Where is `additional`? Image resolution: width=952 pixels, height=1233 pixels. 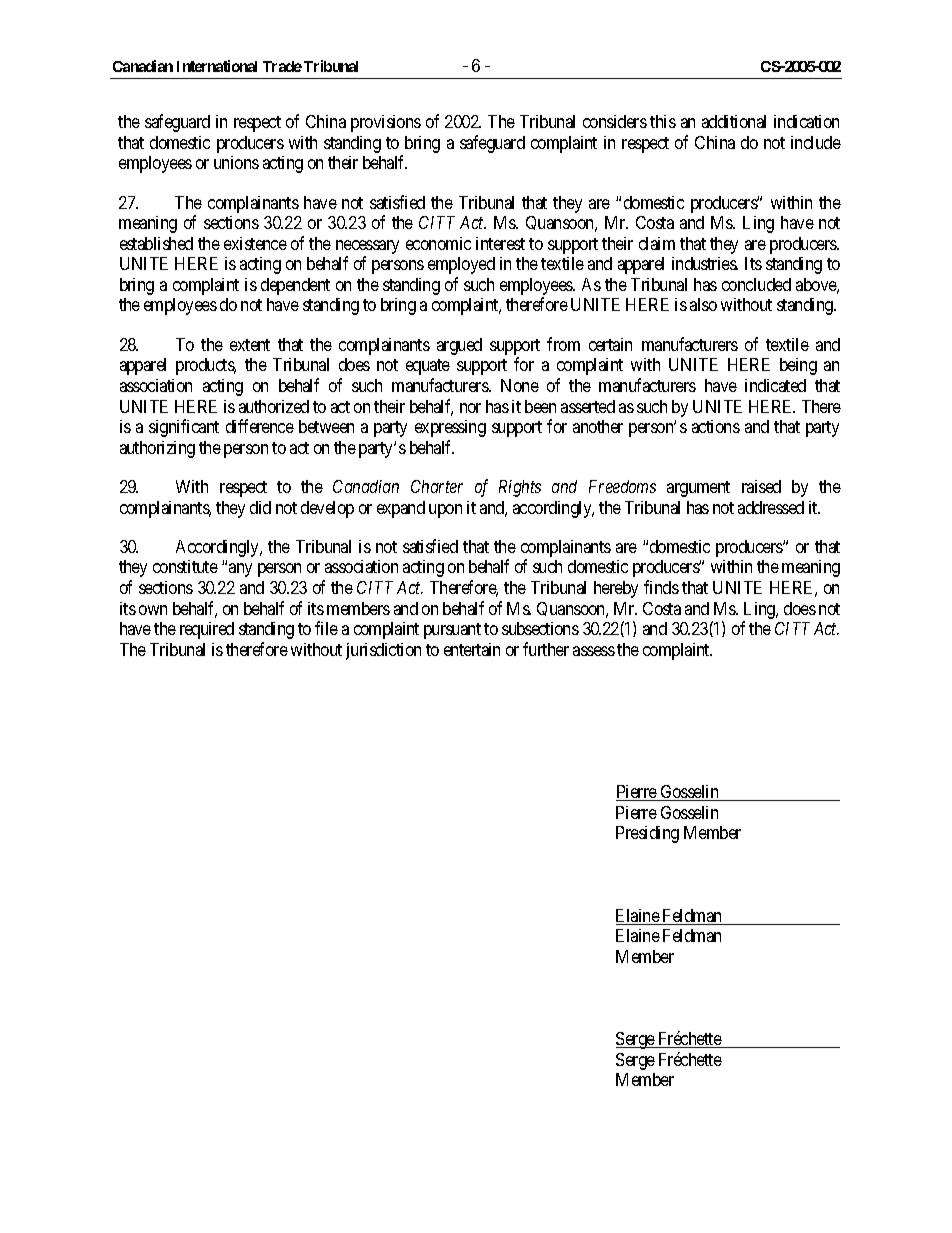
additional is located at coordinates (734, 121).
